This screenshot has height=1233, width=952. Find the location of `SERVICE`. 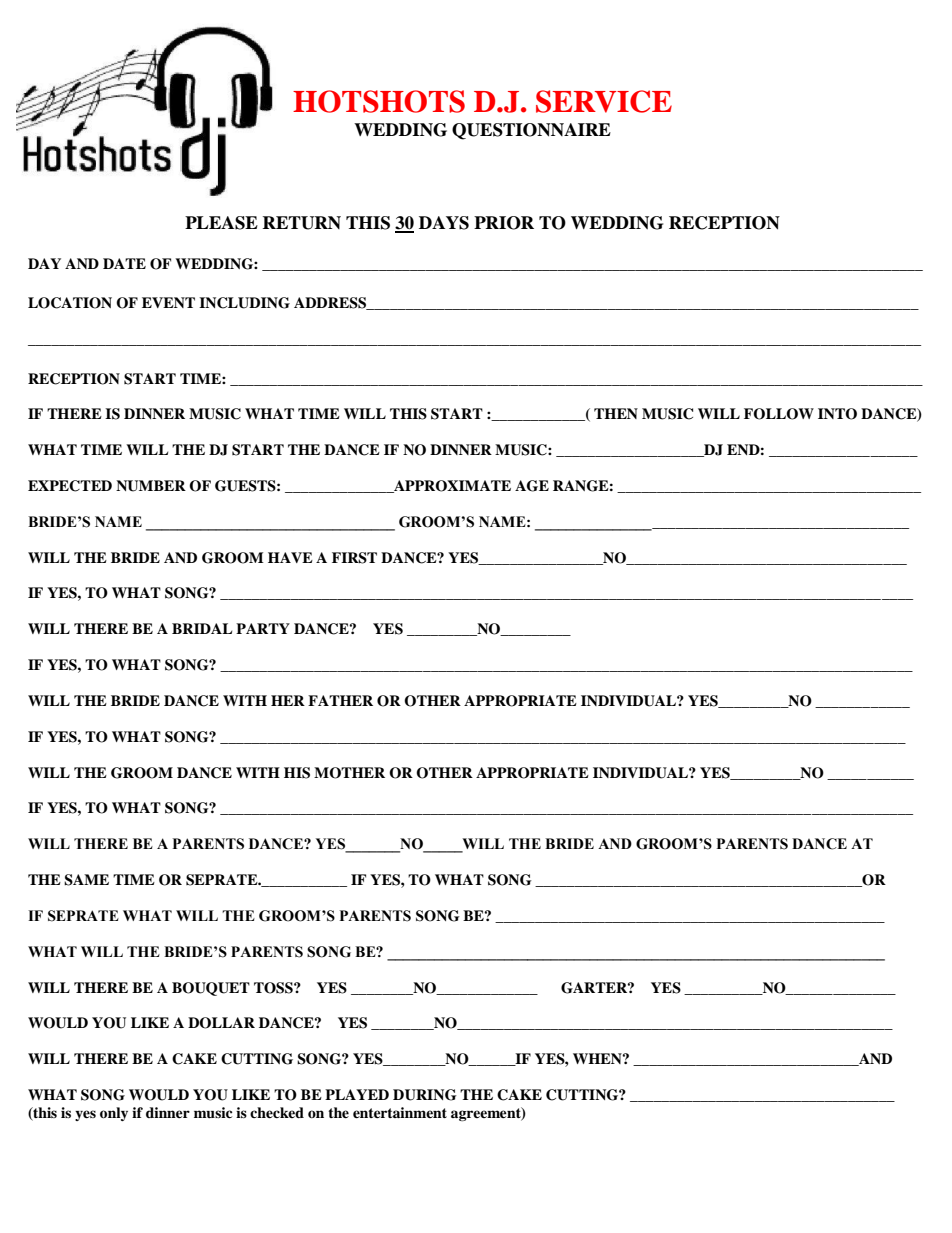

SERVICE is located at coordinates (604, 101).
